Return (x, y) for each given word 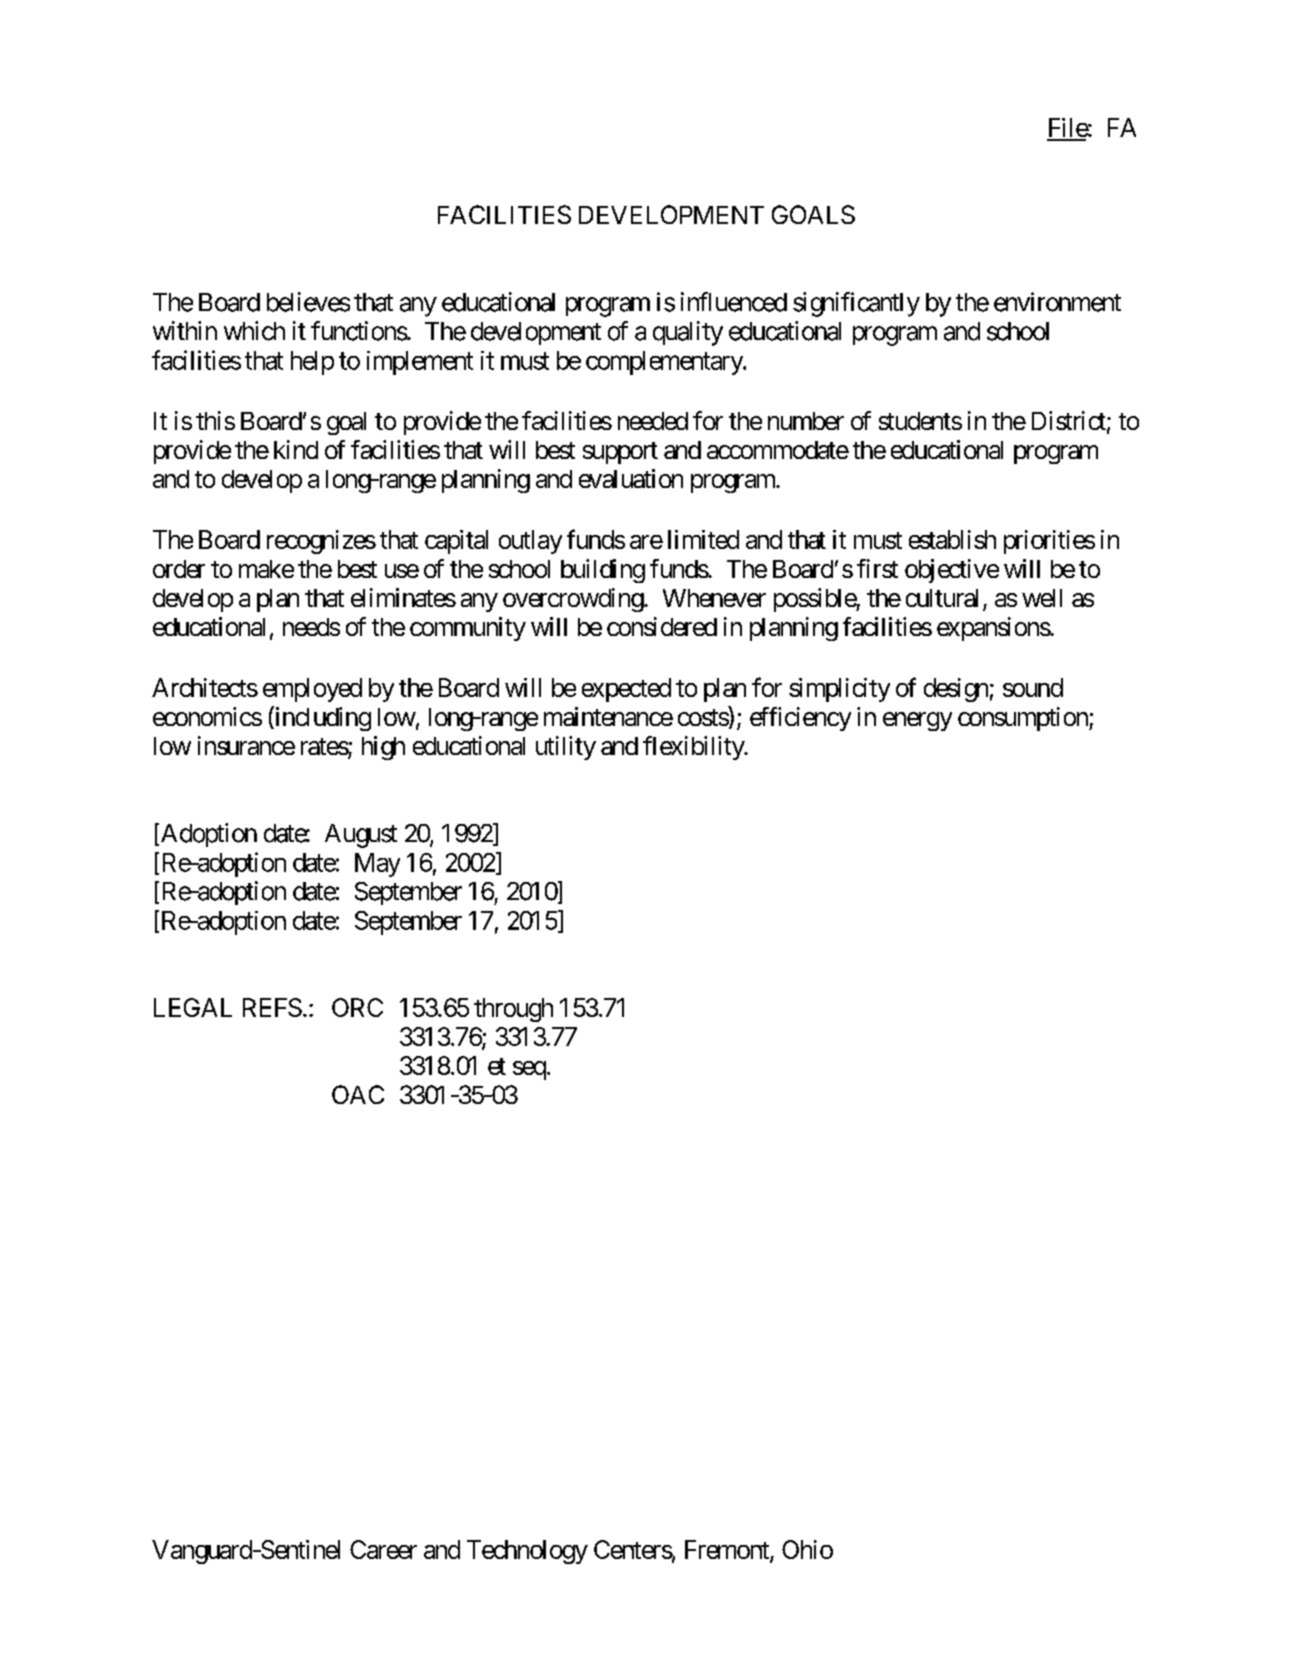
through (513, 1010)
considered (662, 626)
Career (383, 1549)
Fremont (728, 1550)
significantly (856, 304)
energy (917, 721)
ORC (357, 1007)
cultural (942, 598)
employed (312, 690)
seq (529, 1070)
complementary (665, 363)
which (254, 331)
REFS (272, 1007)
